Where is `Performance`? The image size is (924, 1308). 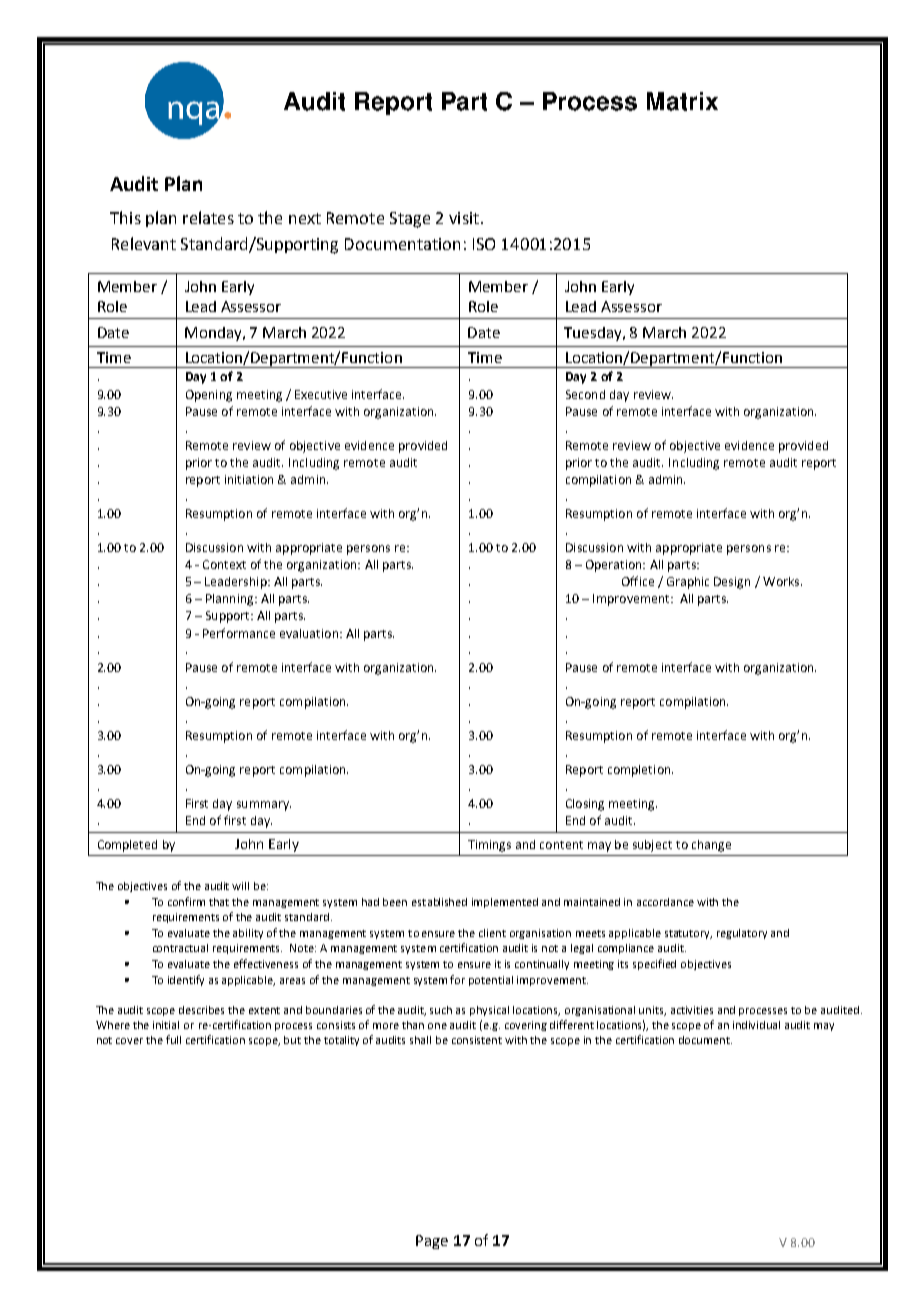 Performance is located at coordinates (239, 633).
